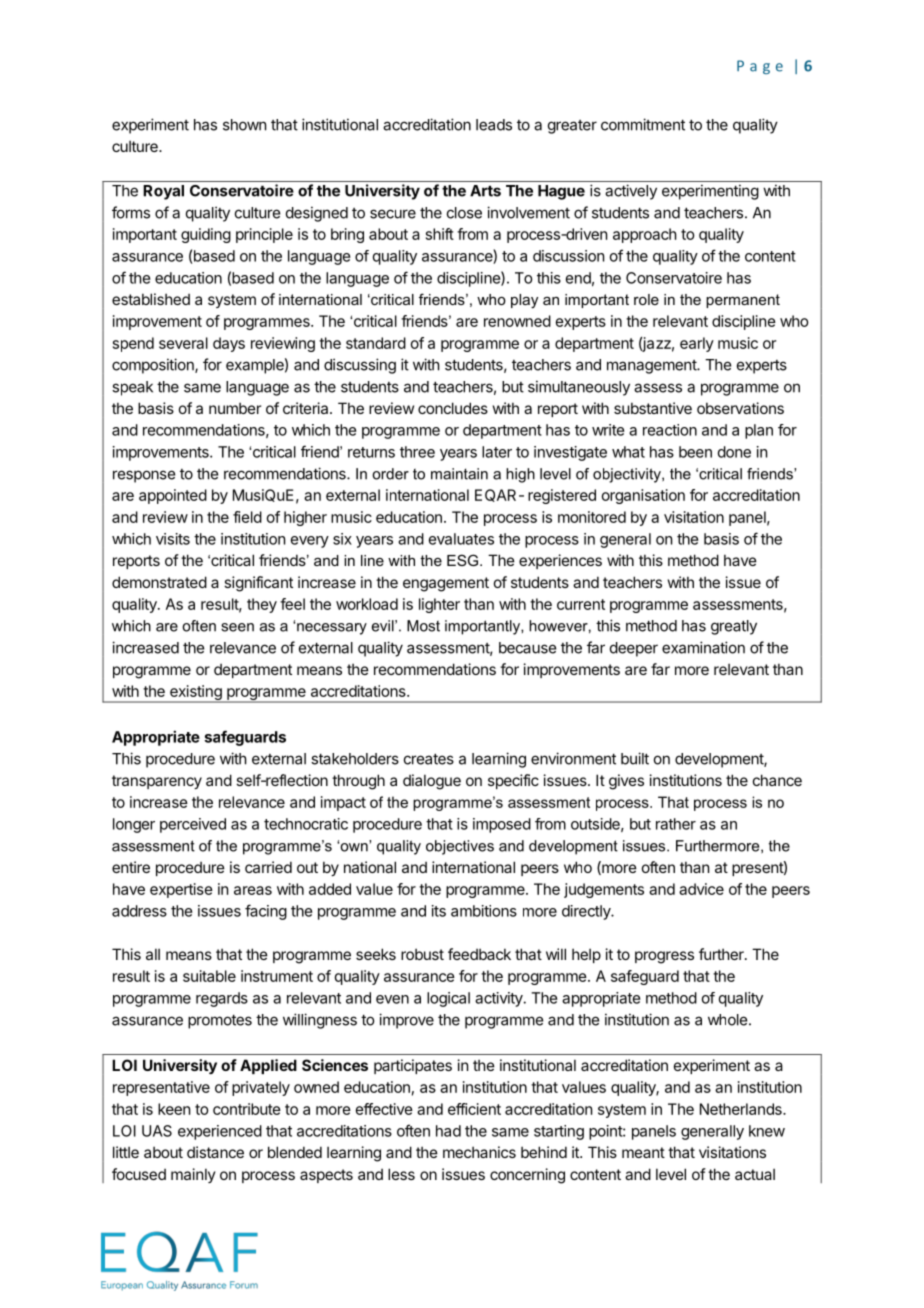  What do you see at coordinates (703, 647) in the document?
I see `examination` at bounding box center [703, 647].
